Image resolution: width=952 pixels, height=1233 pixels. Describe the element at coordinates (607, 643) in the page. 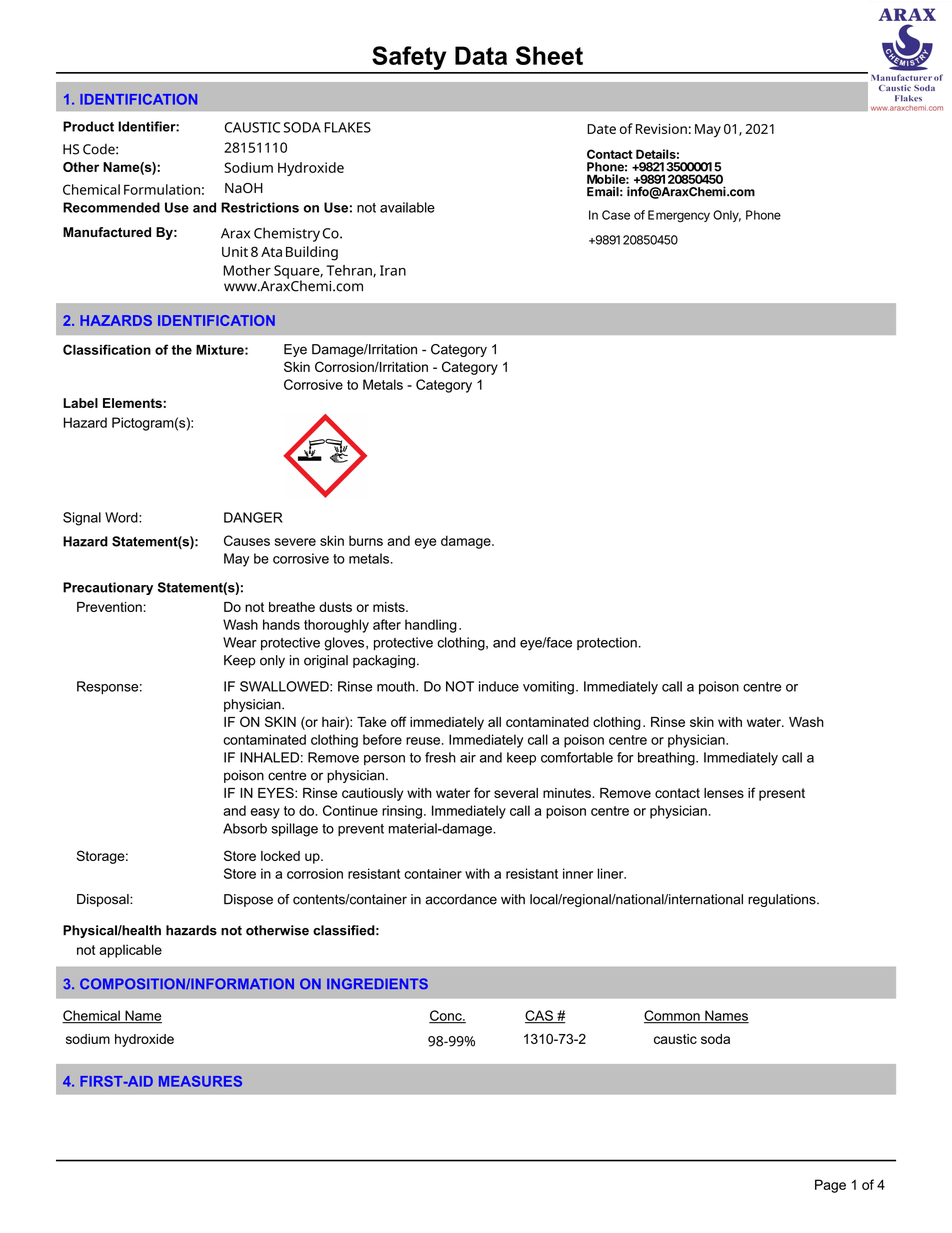

I see `protection` at that location.
